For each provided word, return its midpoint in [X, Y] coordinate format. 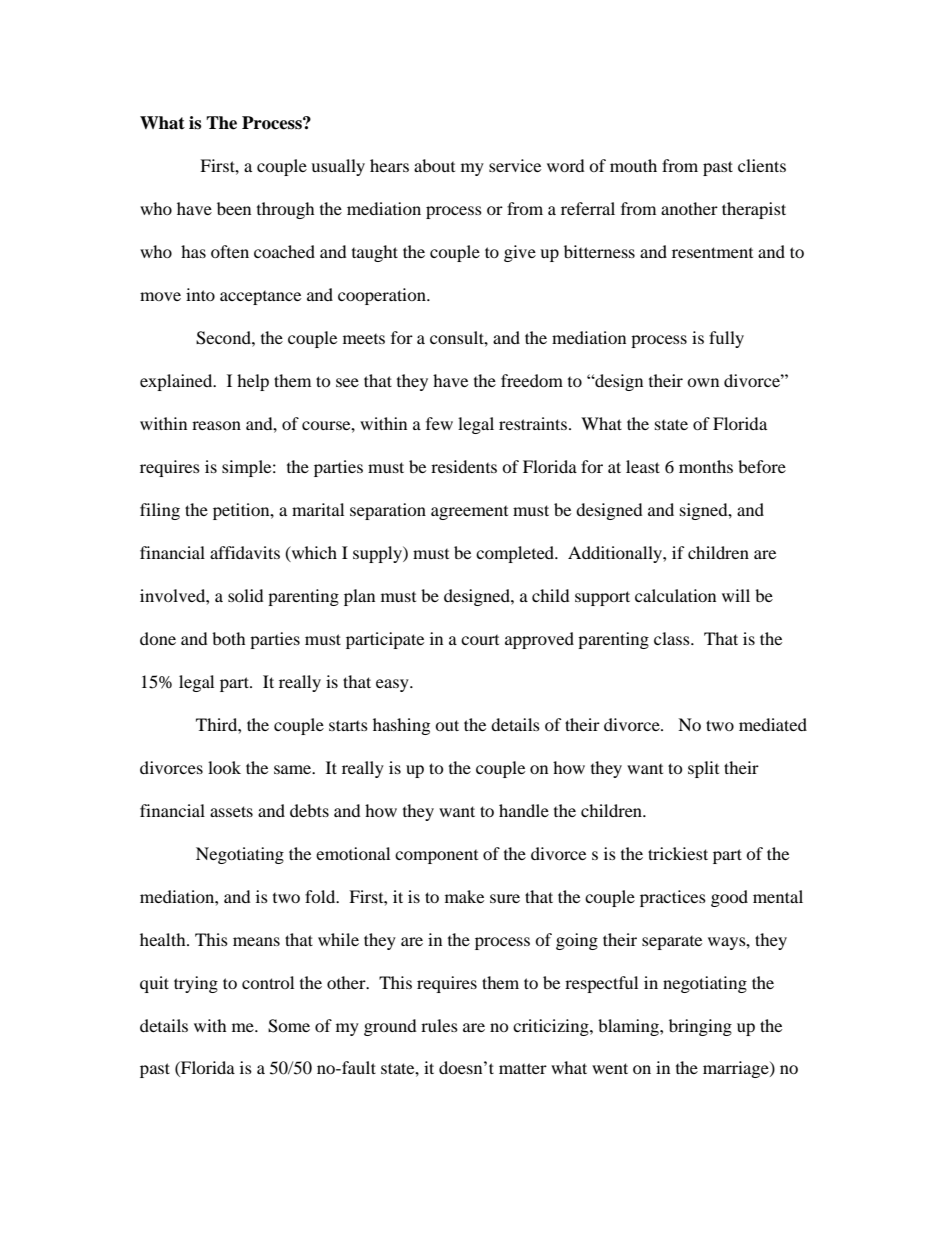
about [434, 165]
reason [216, 425]
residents [464, 466]
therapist [754, 210]
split [703, 769]
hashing [401, 726]
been [234, 208]
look [224, 767]
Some [289, 1026]
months [706, 466]
